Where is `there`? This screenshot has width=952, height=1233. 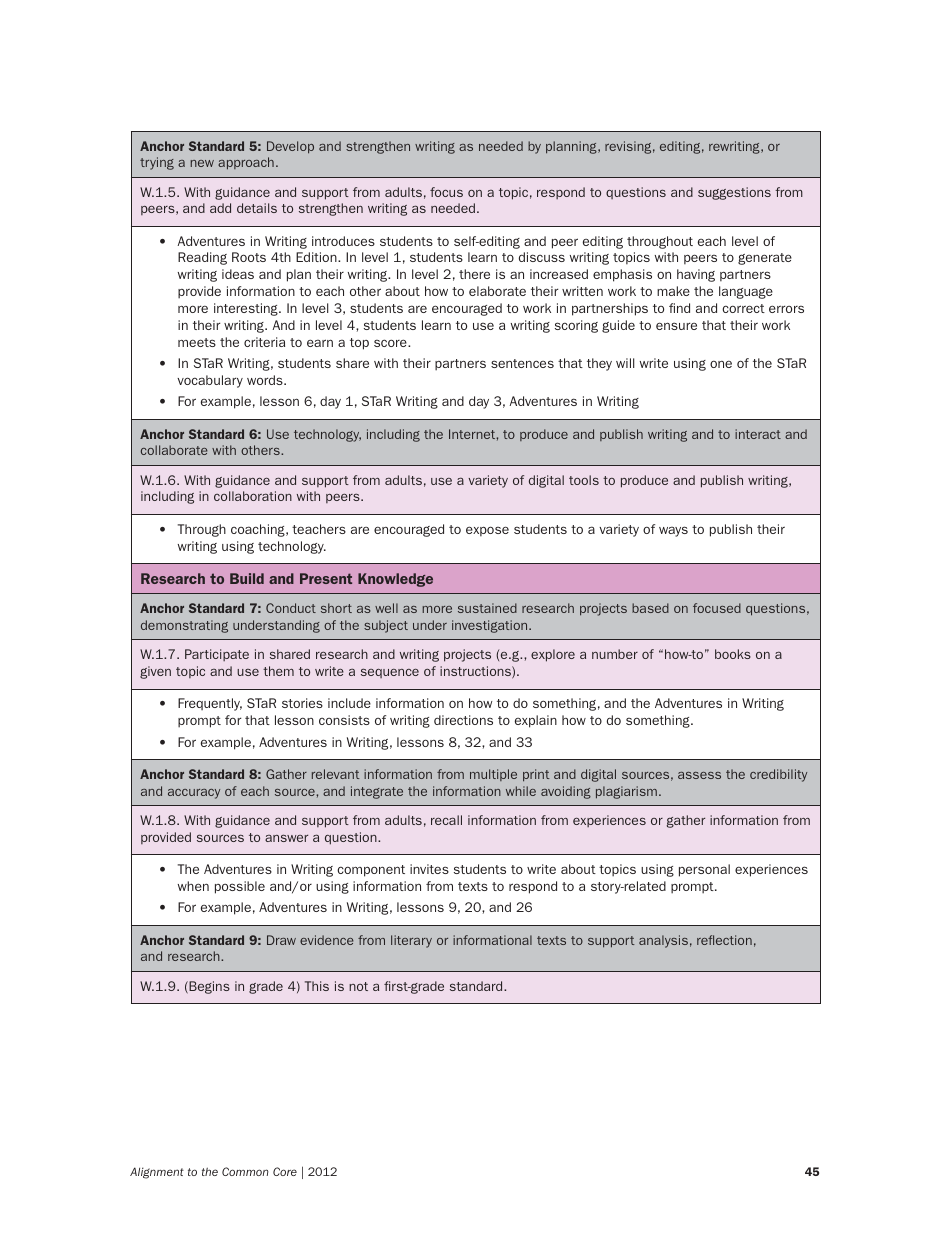 there is located at coordinates (474, 274).
